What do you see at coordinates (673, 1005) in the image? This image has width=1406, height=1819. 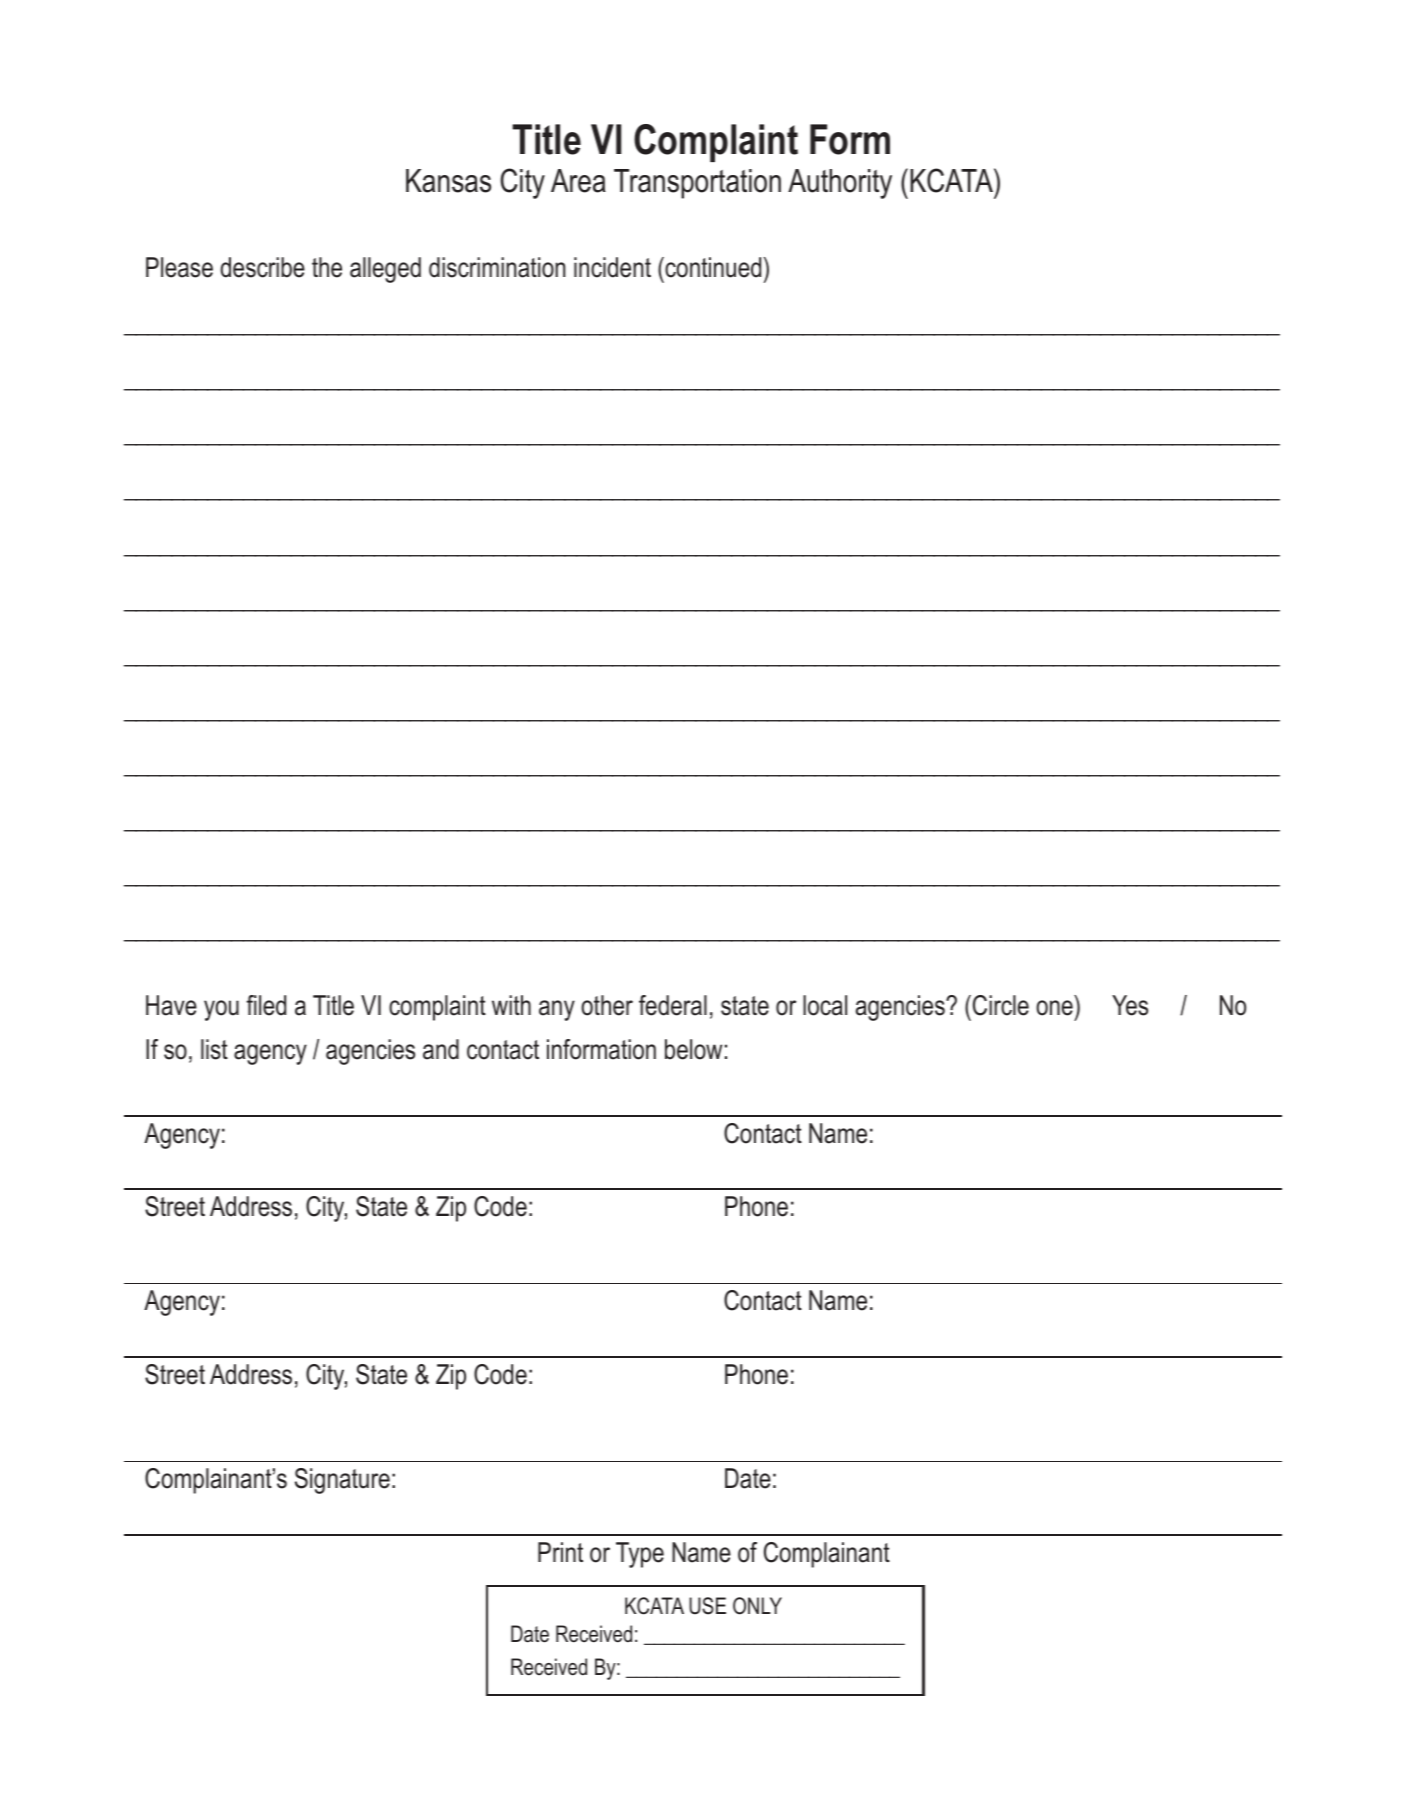 I see `federal` at bounding box center [673, 1005].
